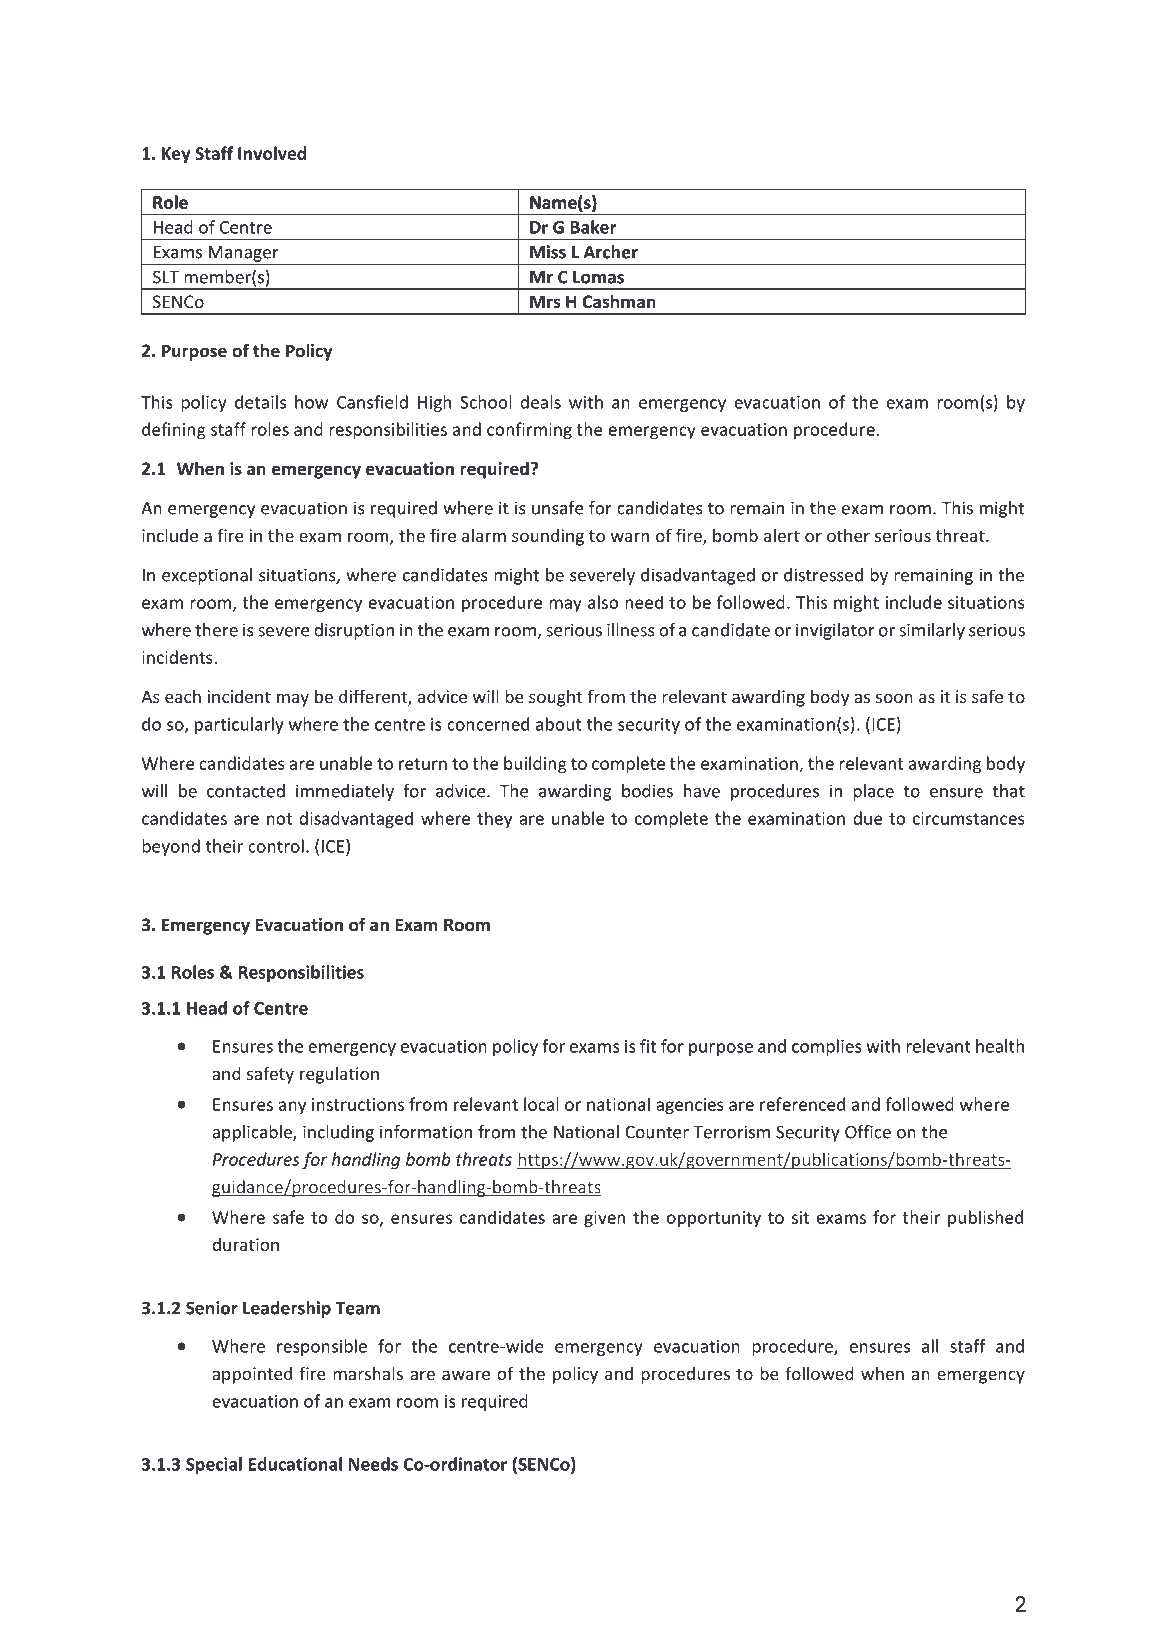 Image resolution: width=1167 pixels, height=1650 pixels. I want to click on Involved, so click(272, 153).
